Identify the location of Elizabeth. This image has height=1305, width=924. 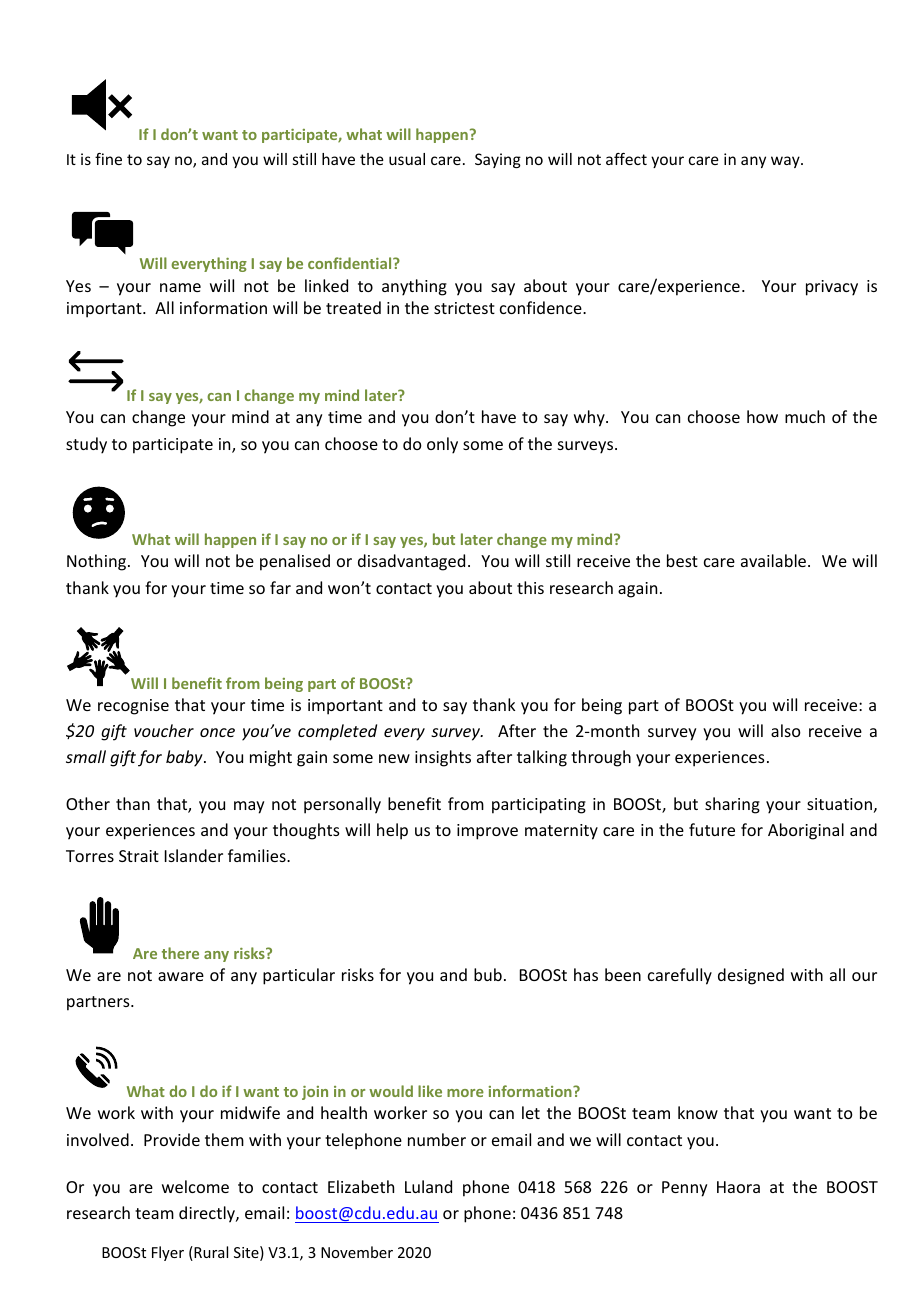
(361, 1186).
